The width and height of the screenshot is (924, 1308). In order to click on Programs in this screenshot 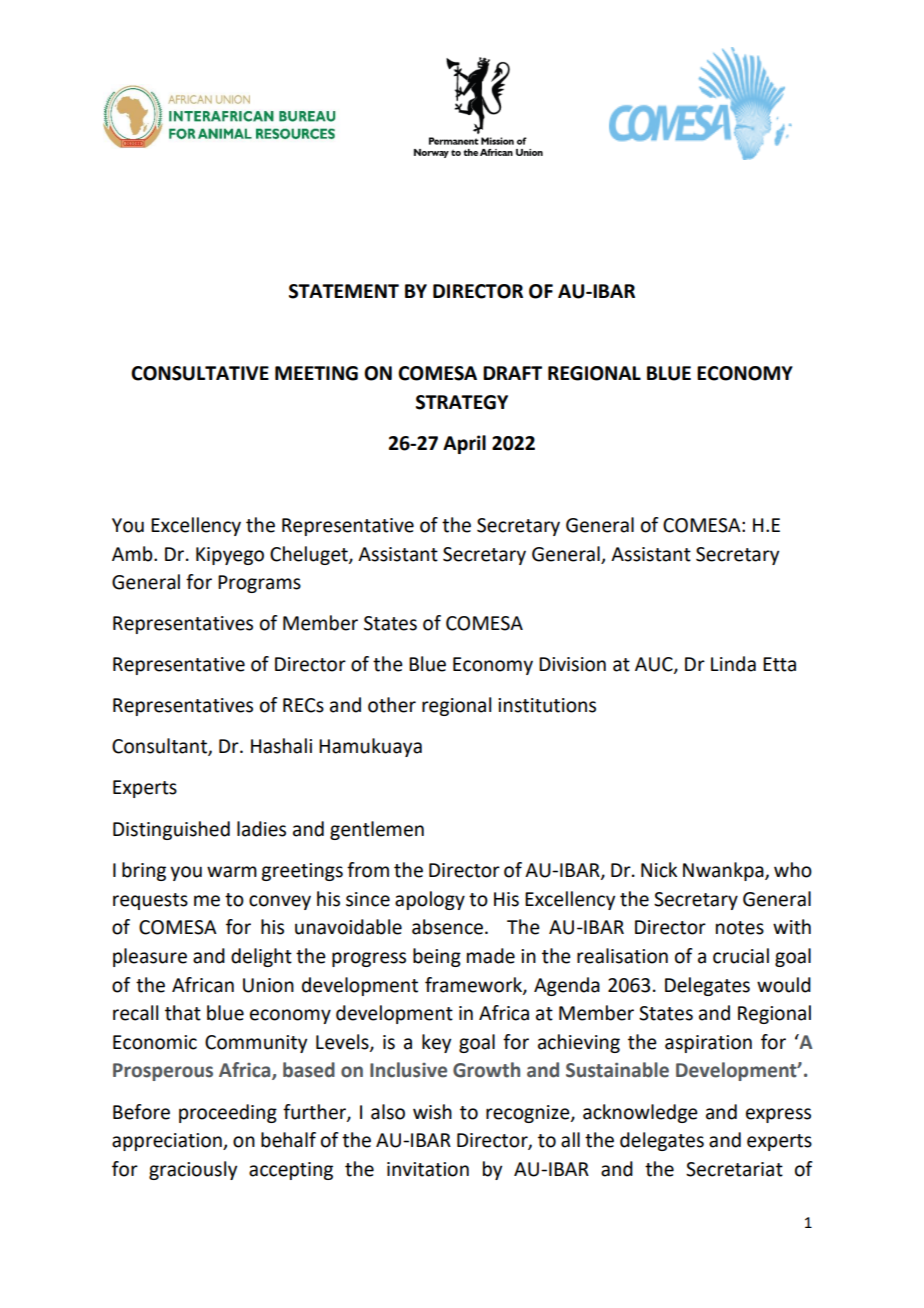, I will do `click(259, 584)`.
